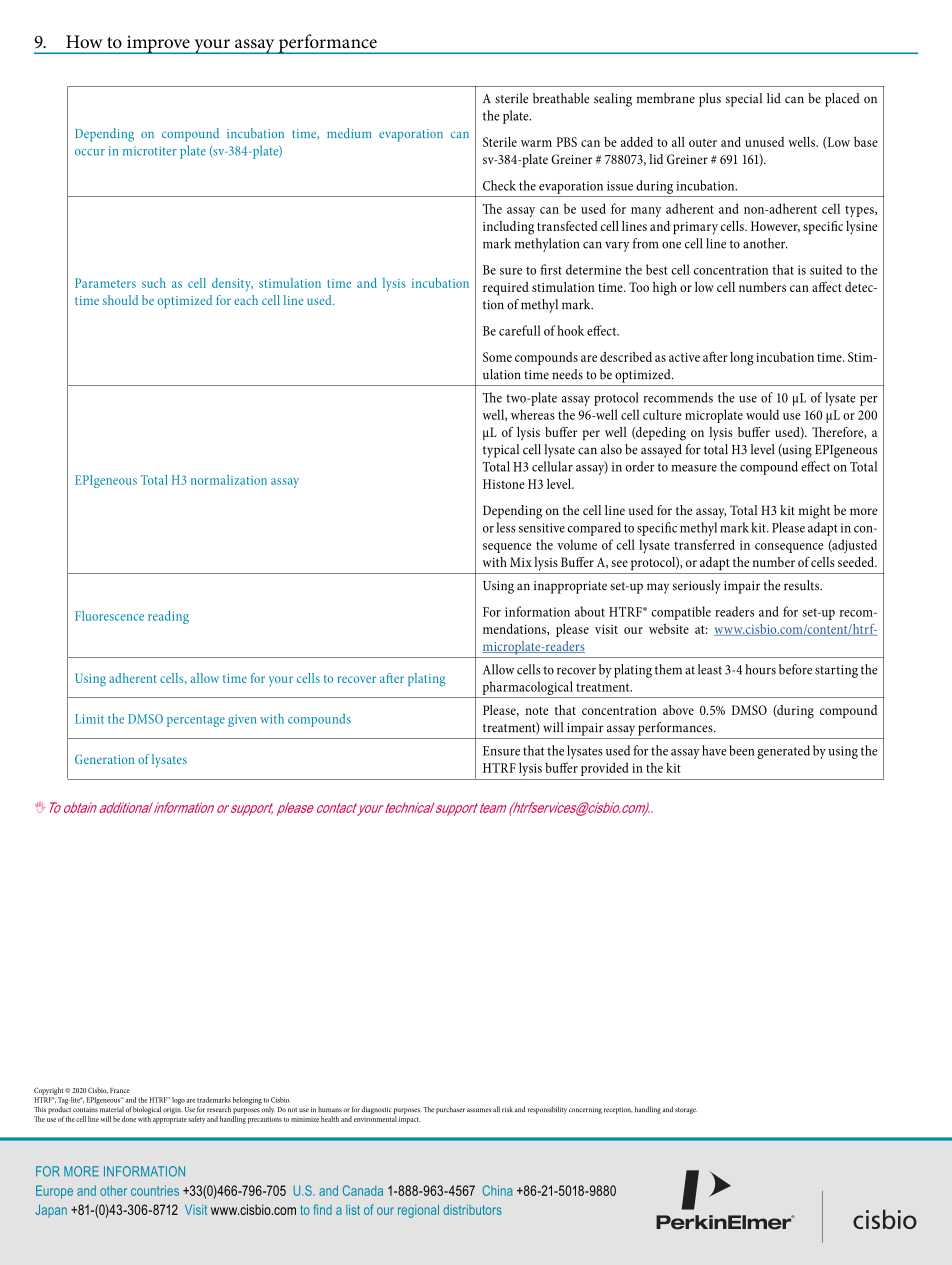 This screenshot has width=952, height=1265. What do you see at coordinates (506, 527) in the screenshot?
I see `less` at bounding box center [506, 527].
